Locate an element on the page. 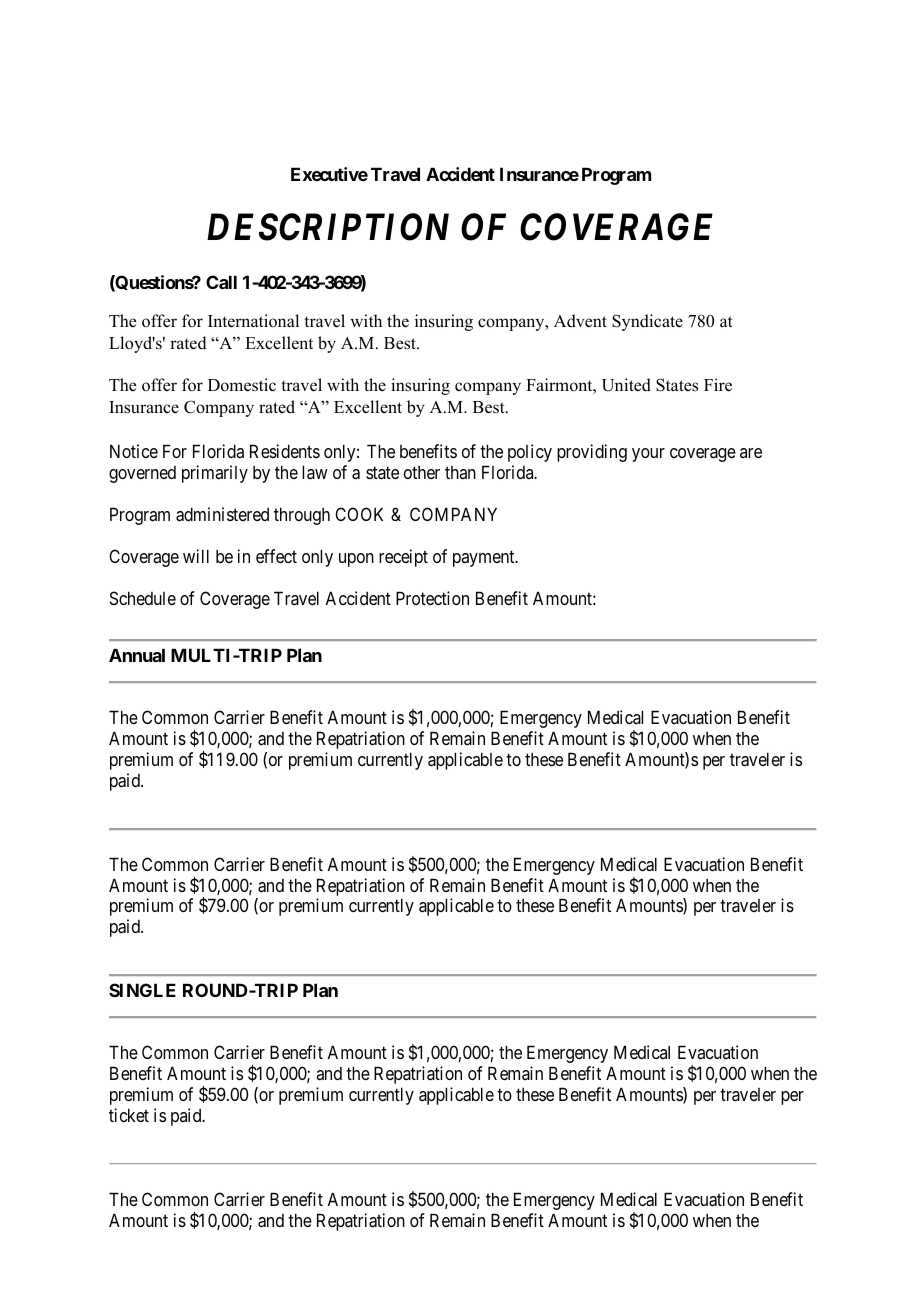 The width and height of the image is (924, 1308). Annual is located at coordinates (137, 655).
